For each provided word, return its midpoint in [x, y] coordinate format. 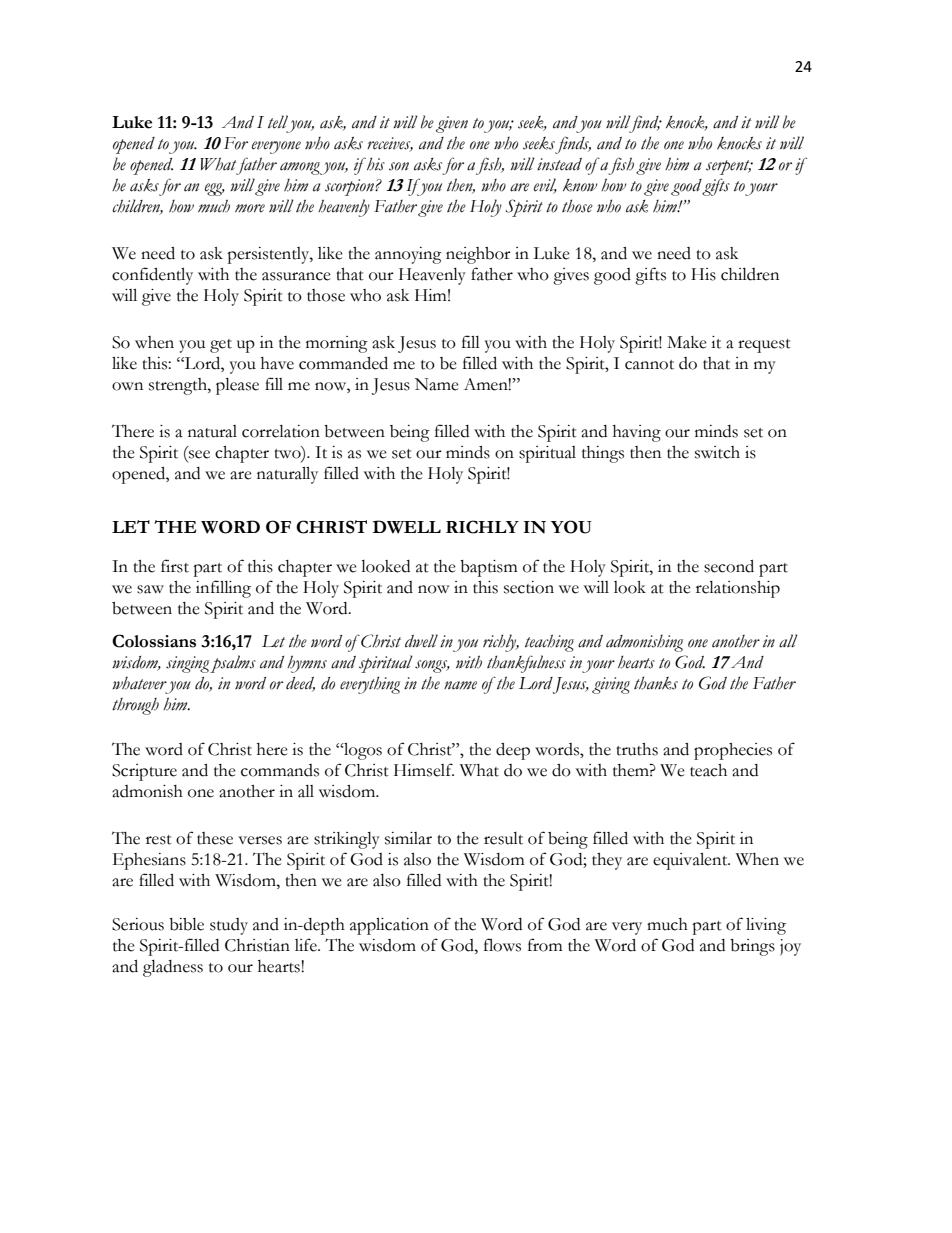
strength [179, 386]
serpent [729, 167]
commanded [343, 363]
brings [752, 947]
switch [717, 452]
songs [432, 666]
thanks [656, 683]
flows [502, 945]
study [229, 926]
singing [187, 664]
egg [215, 189]
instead [559, 164]
